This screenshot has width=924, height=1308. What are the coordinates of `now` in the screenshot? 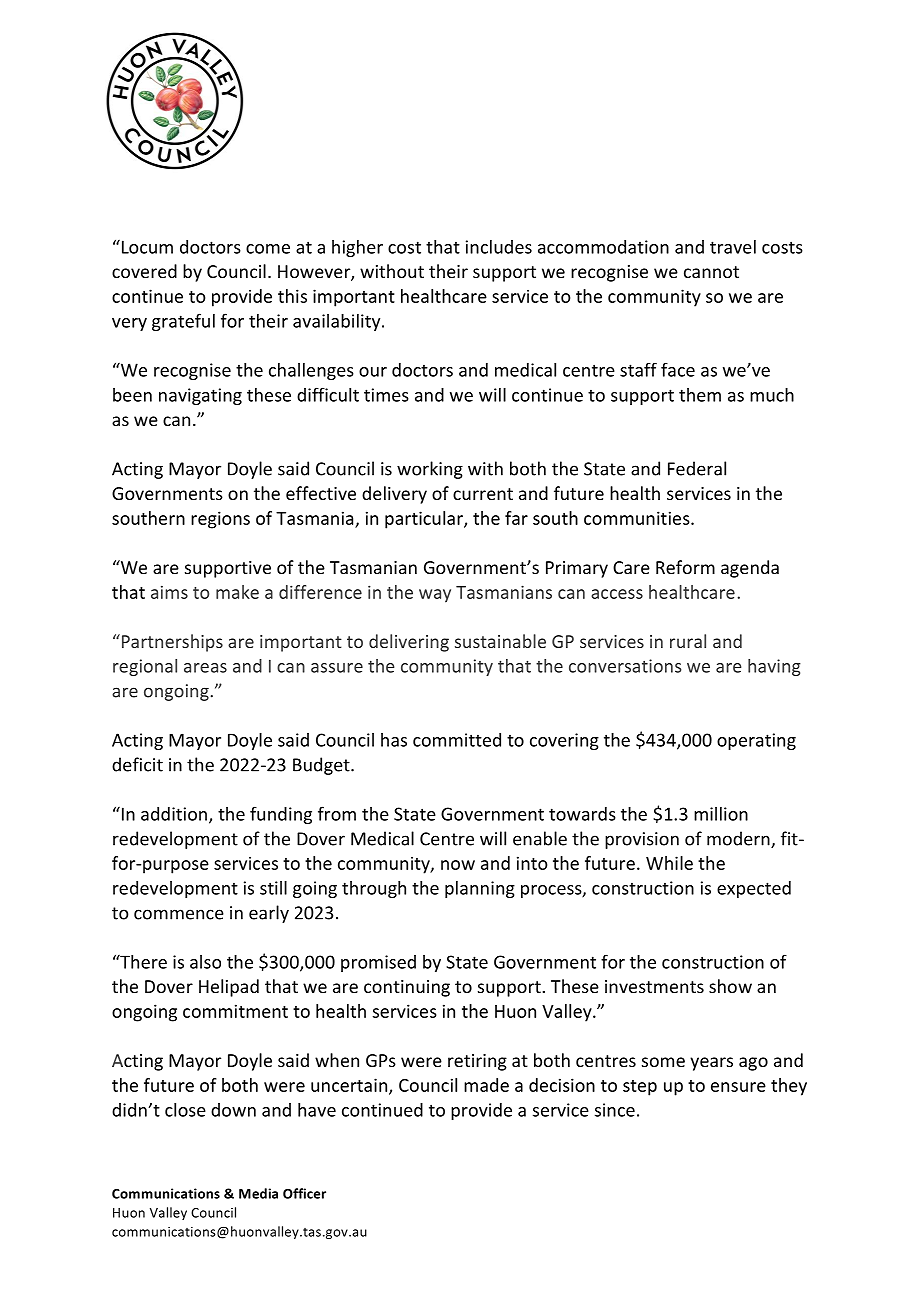 It's located at (458, 865).
